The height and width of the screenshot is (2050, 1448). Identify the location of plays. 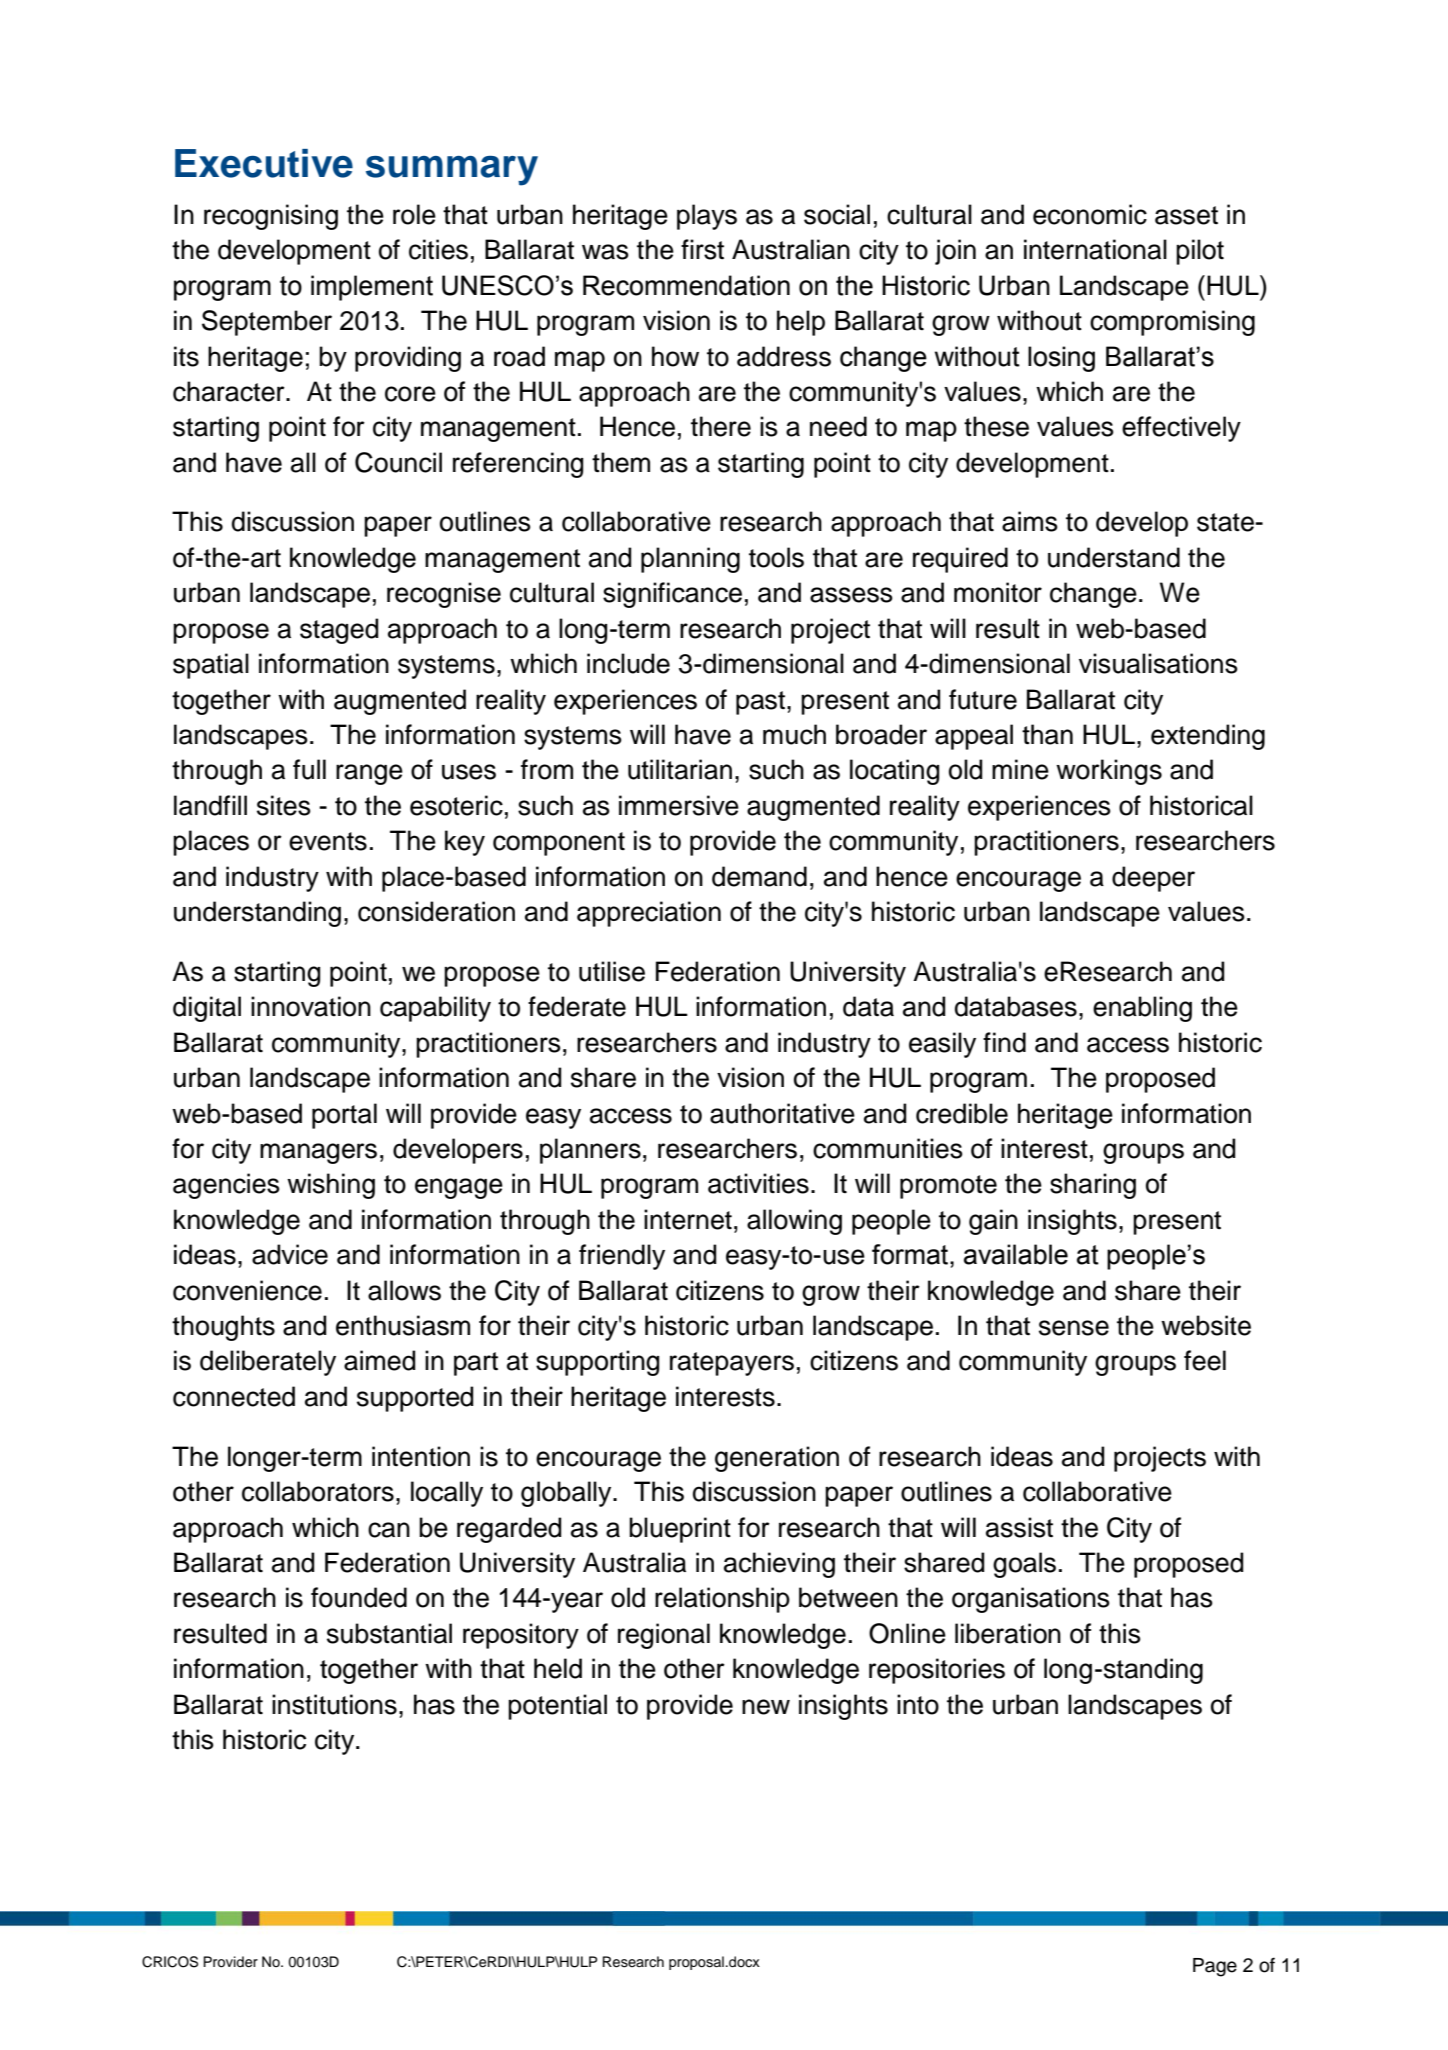
(707, 217).
